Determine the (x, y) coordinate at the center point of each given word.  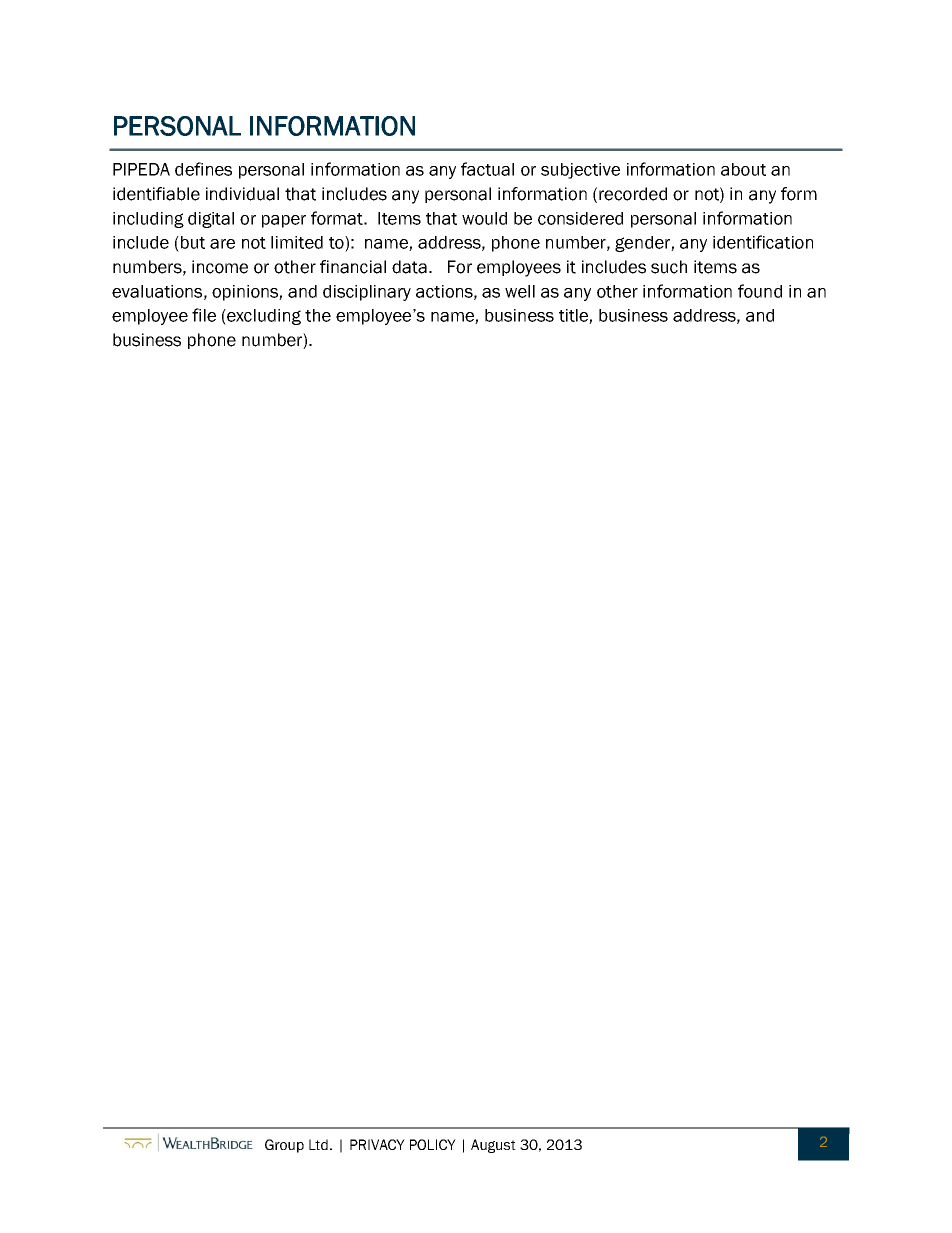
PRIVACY (377, 1144)
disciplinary (367, 293)
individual (242, 194)
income (220, 267)
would (484, 218)
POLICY (433, 1144)
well (520, 291)
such (669, 267)
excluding (263, 317)
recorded (633, 194)
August (493, 1146)
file (204, 315)
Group (284, 1146)
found (760, 291)
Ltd (318, 1144)
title (574, 316)
